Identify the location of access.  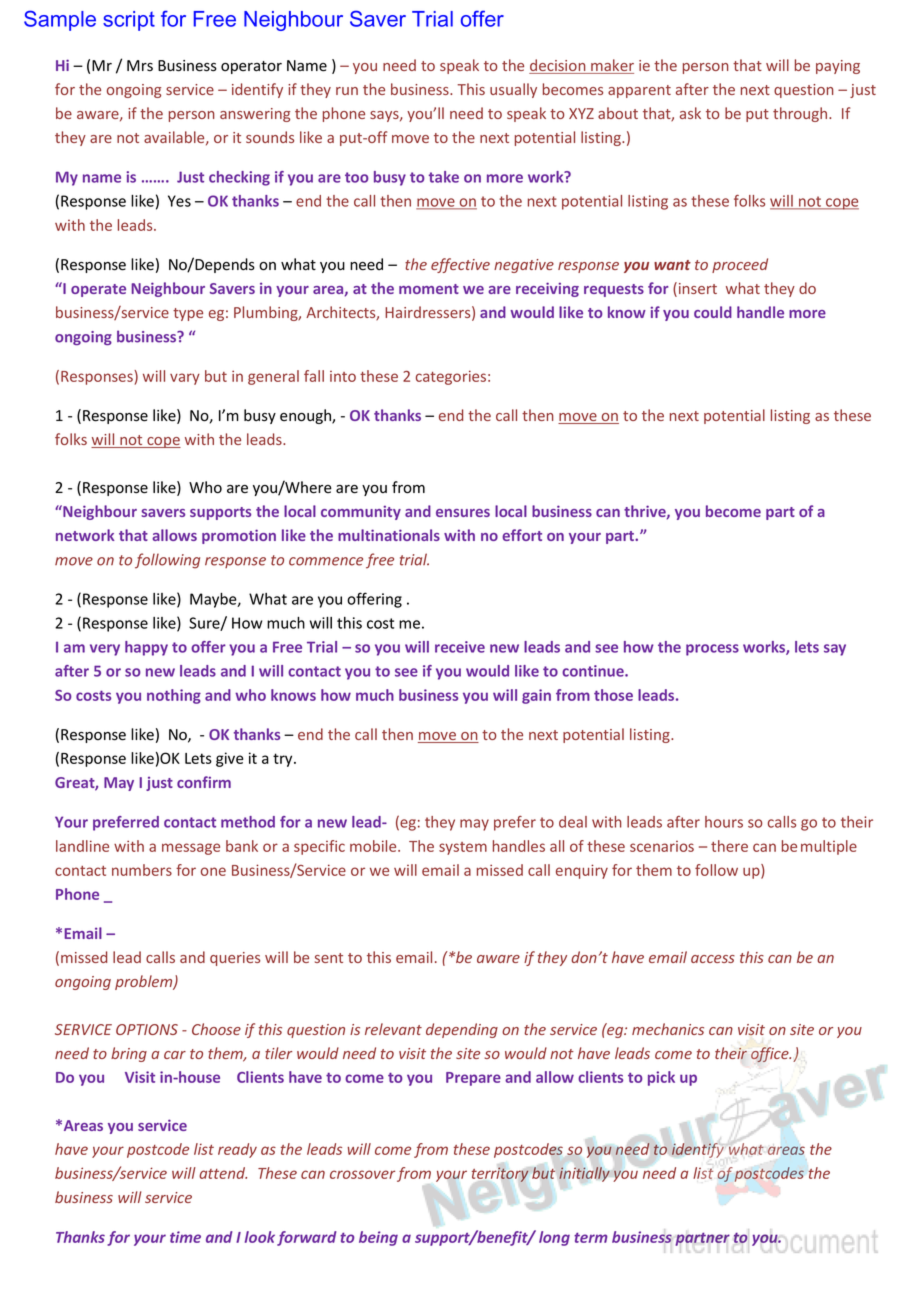
(713, 959).
